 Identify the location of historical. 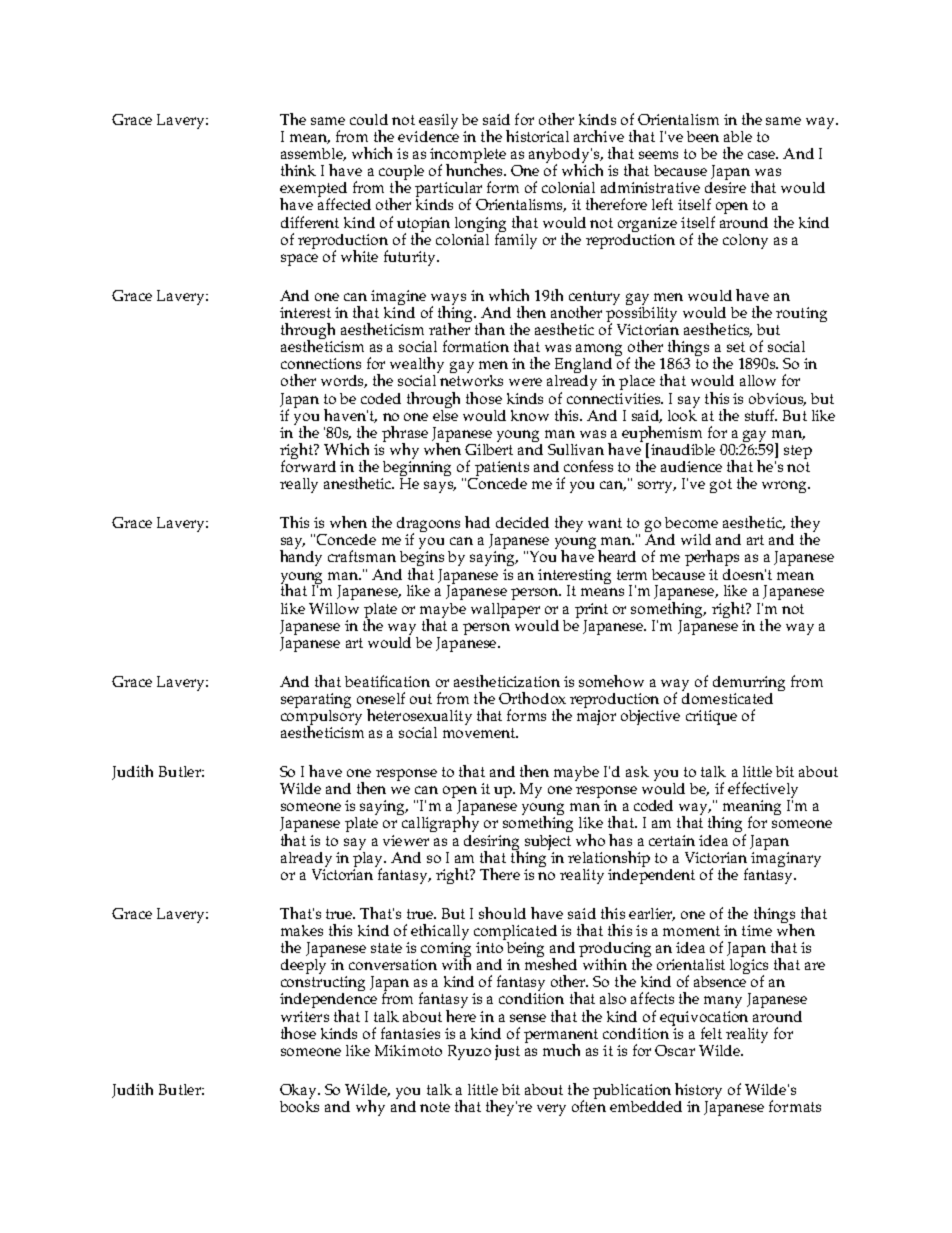
(537, 136).
